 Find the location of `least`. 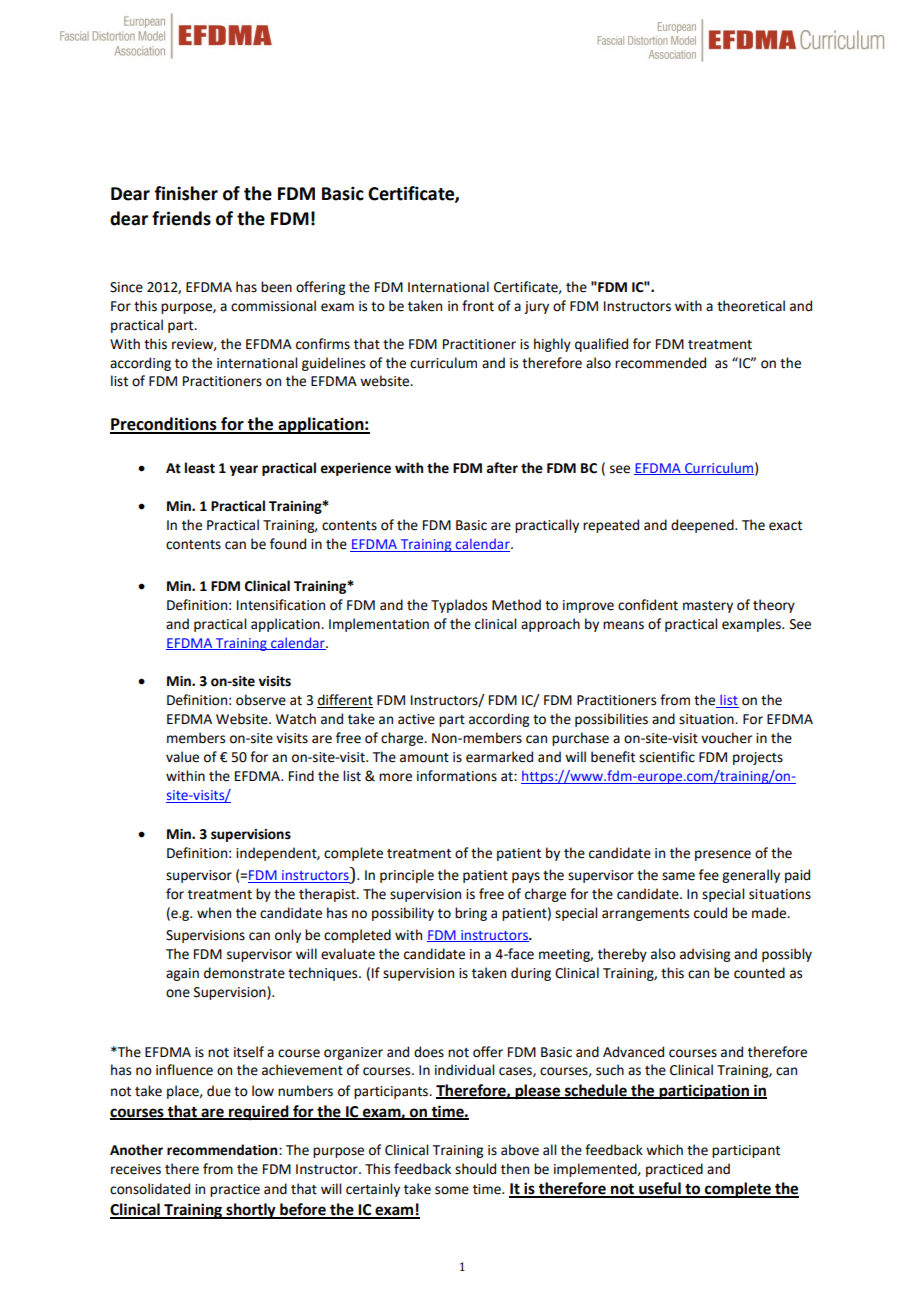

least is located at coordinates (200, 468).
